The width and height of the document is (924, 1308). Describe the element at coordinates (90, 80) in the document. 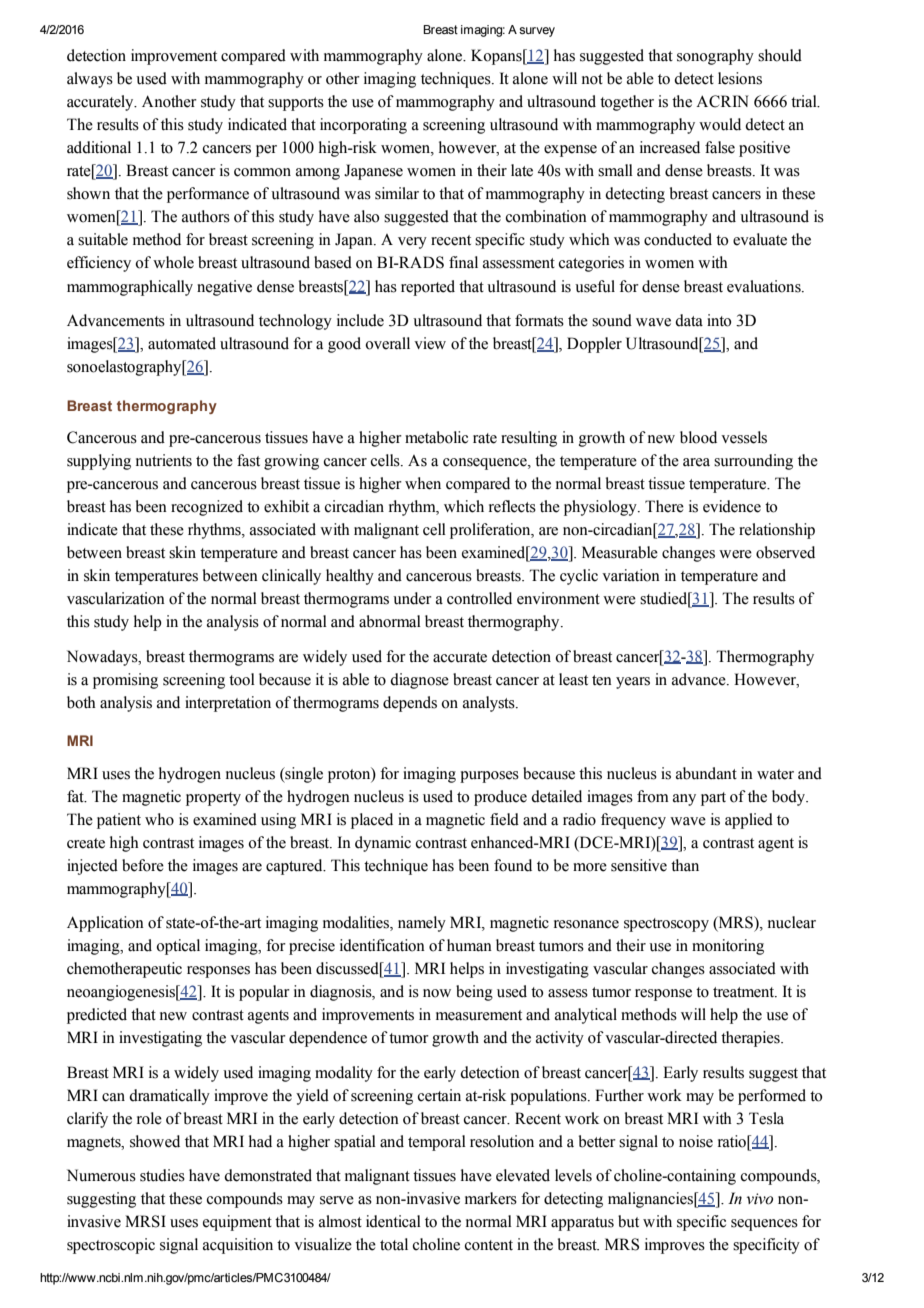

I see `always` at that location.
